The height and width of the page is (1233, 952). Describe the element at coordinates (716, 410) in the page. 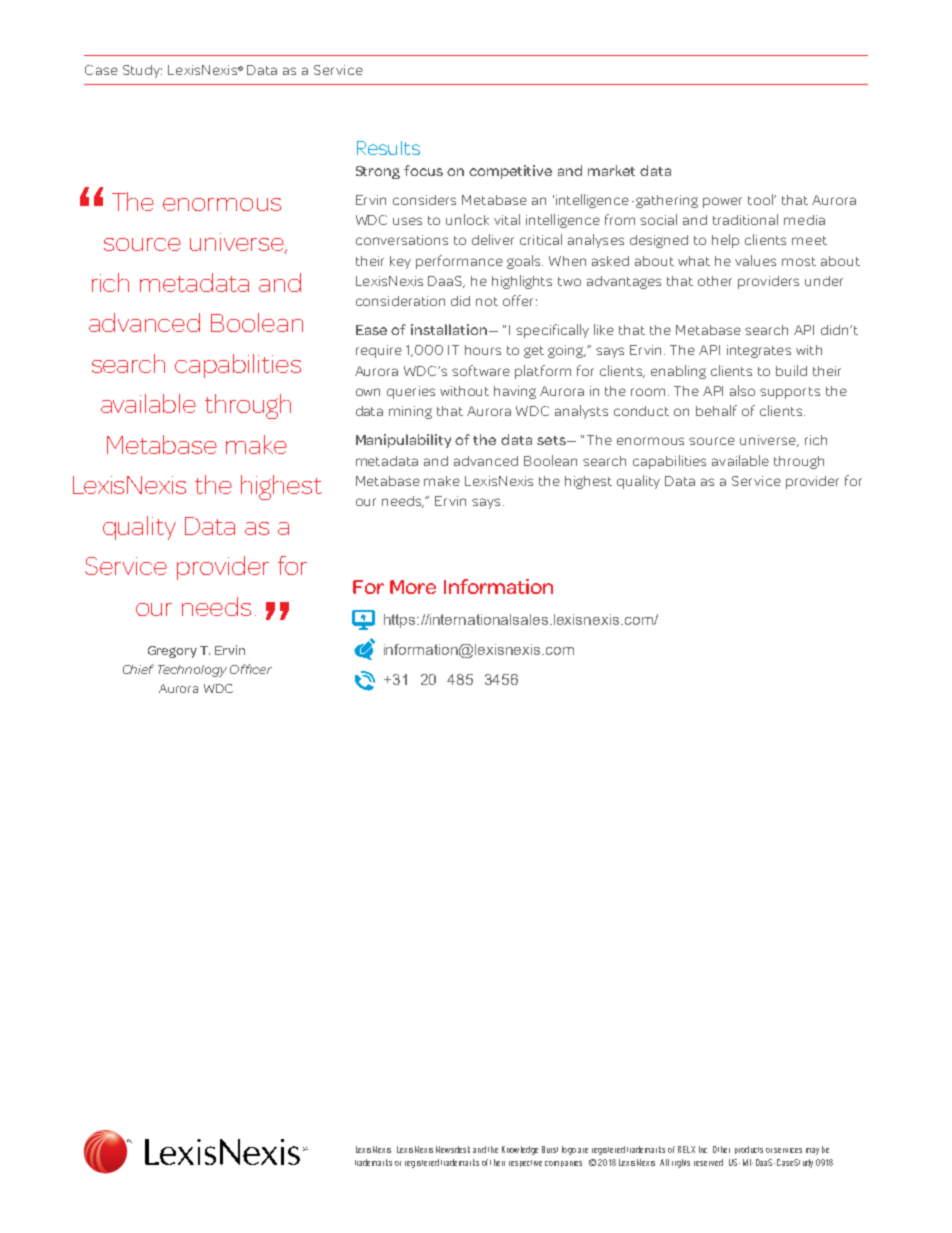

I see `behalf` at that location.
